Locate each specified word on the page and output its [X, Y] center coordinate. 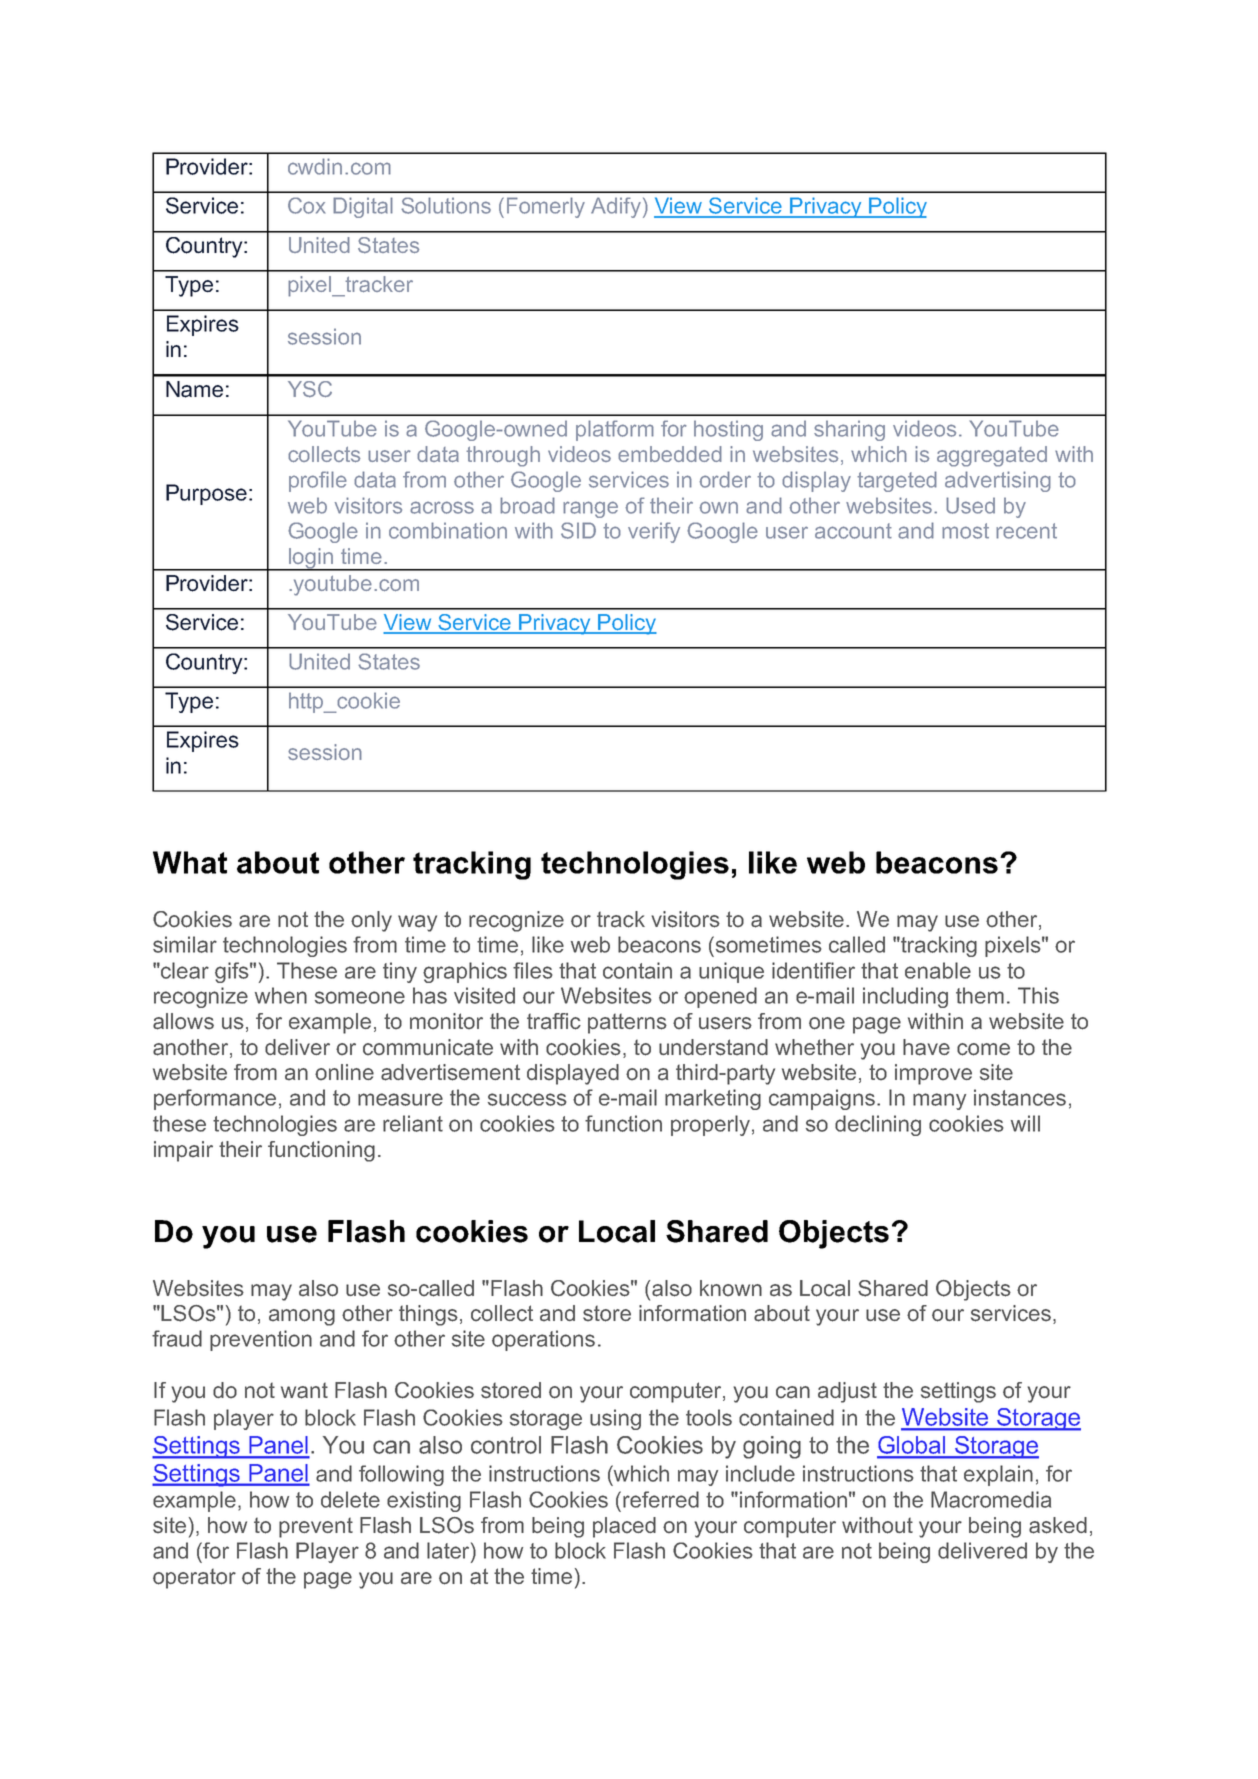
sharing [849, 430]
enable [938, 970]
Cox [307, 205]
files [533, 970]
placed [624, 1527]
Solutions [446, 205]
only [371, 921]
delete [350, 1499]
